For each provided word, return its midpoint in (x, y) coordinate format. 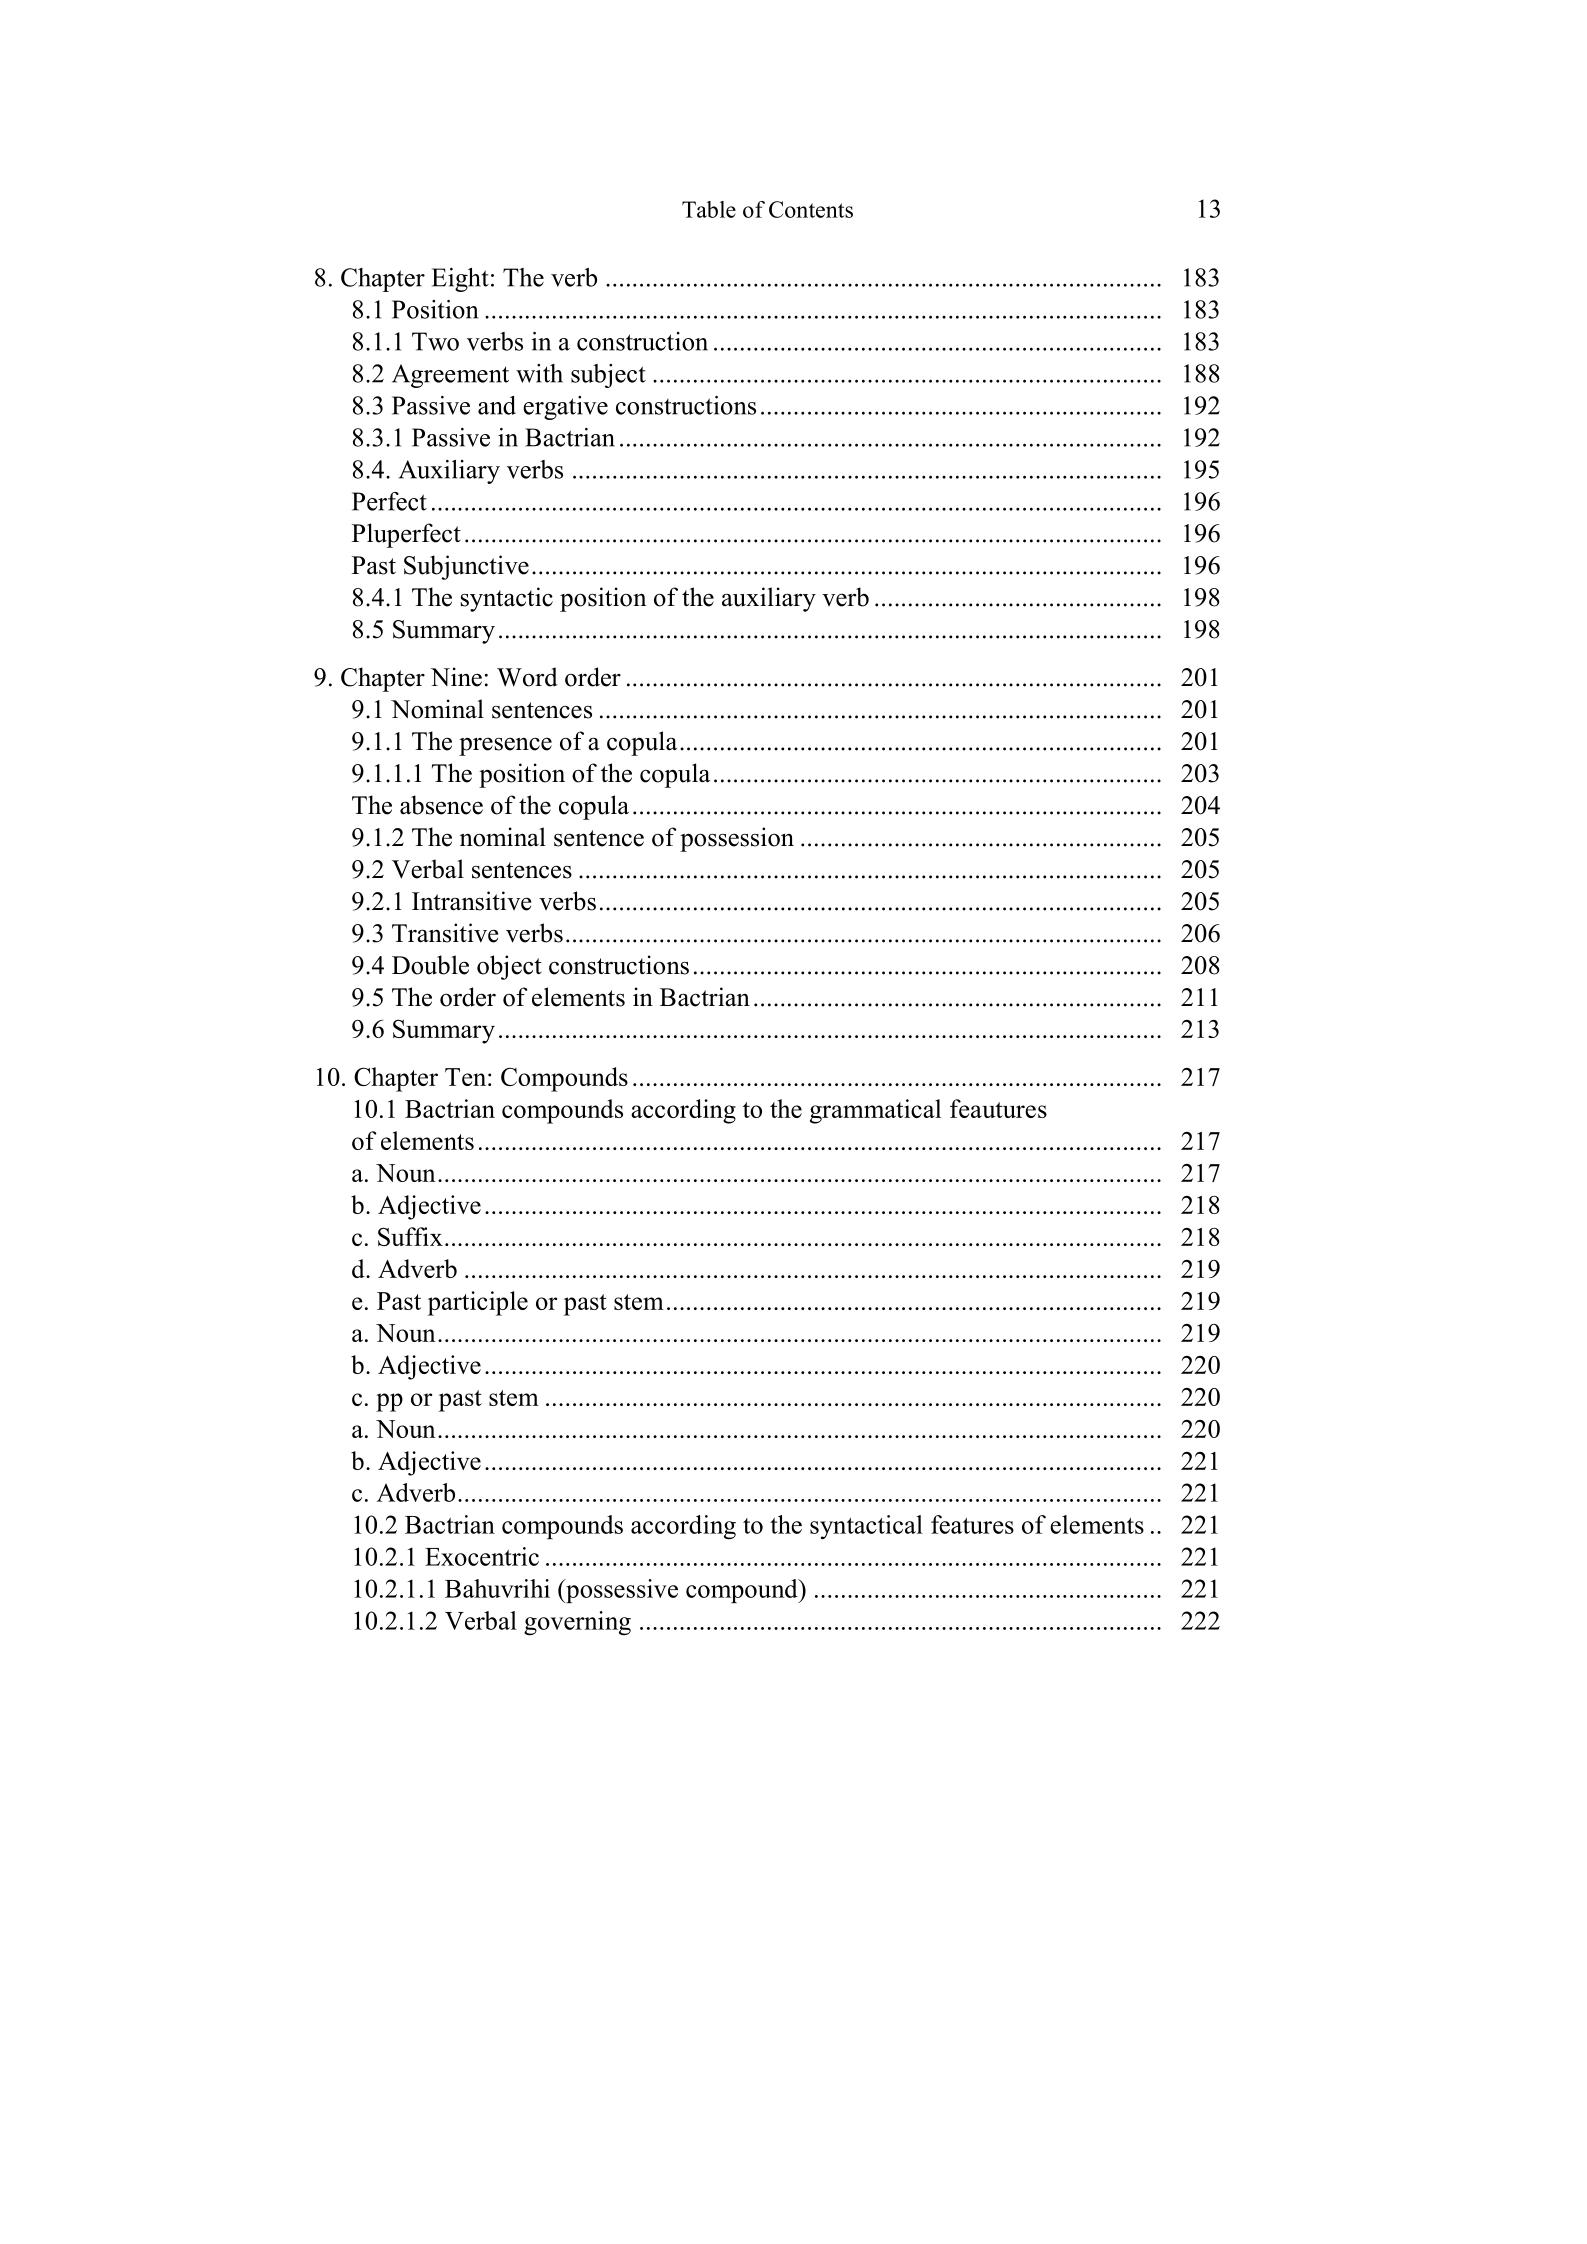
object (509, 967)
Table (709, 209)
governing (577, 1623)
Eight (460, 280)
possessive (621, 1591)
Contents (811, 209)
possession (737, 839)
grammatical (875, 1111)
